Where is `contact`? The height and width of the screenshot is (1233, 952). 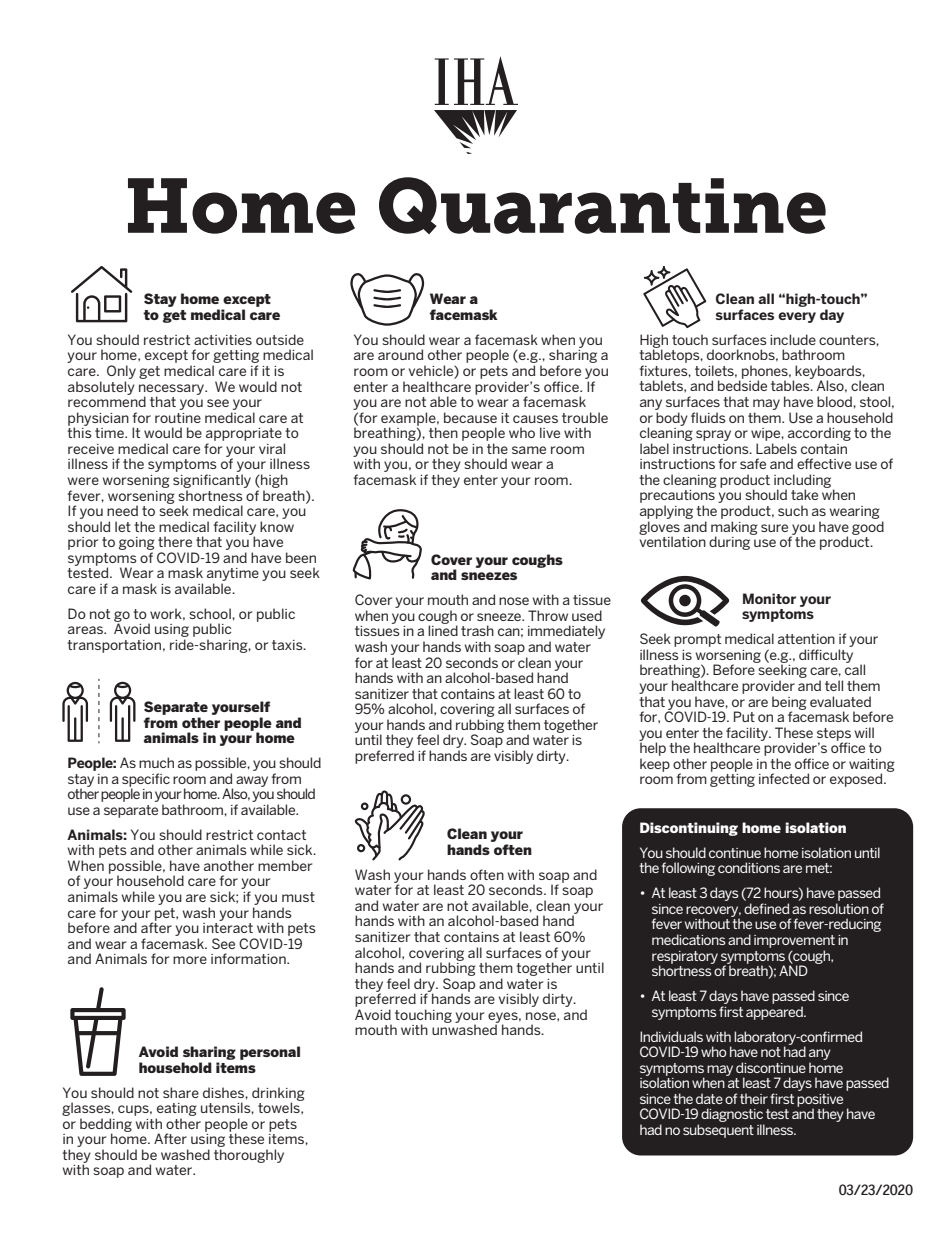
contact is located at coordinates (281, 835).
